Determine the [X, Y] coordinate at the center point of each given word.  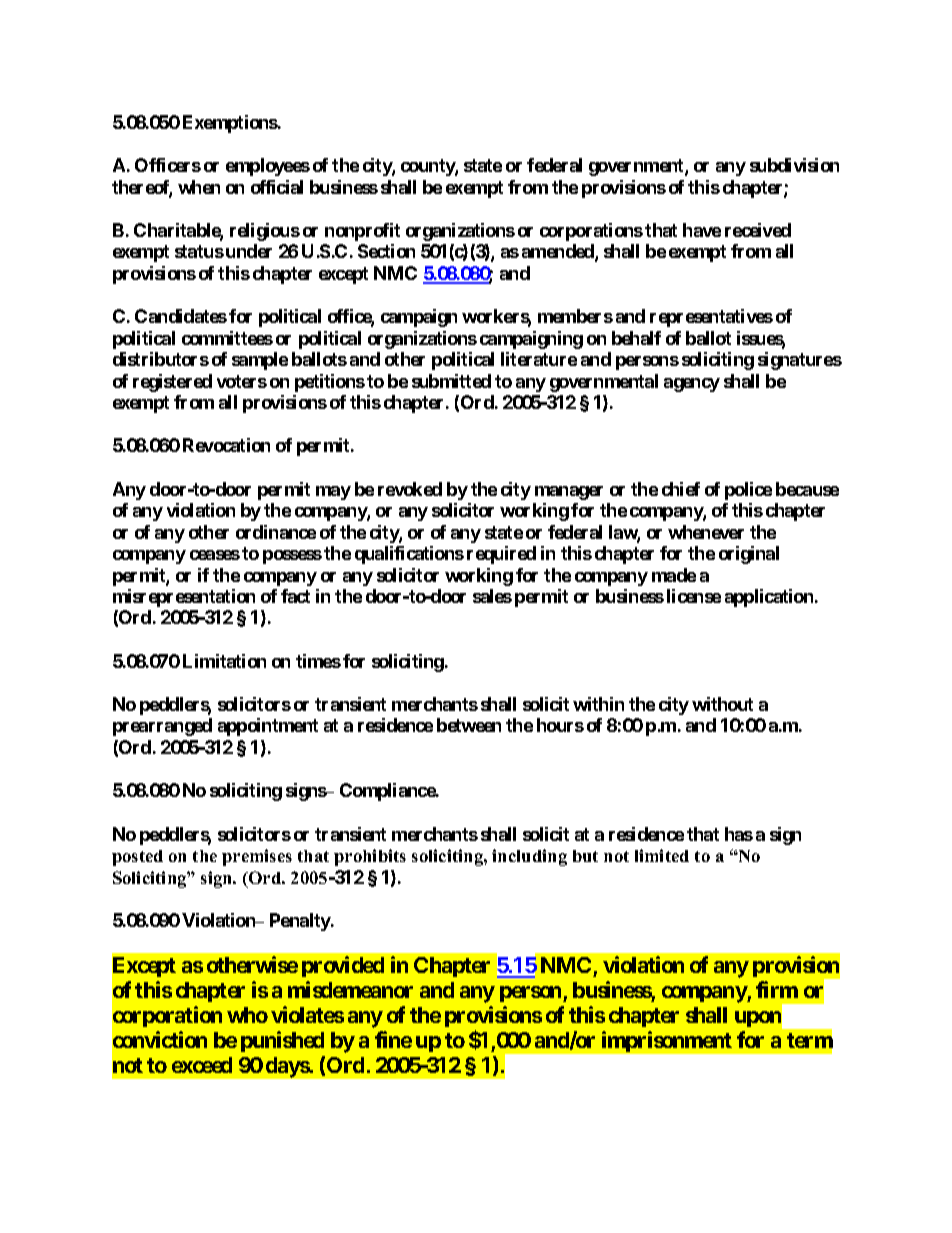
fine [393, 1039]
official [277, 187]
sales [492, 596]
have [702, 230]
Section [386, 251]
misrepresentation [184, 598]
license [694, 596]
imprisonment [667, 1041]
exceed [202, 1065]
